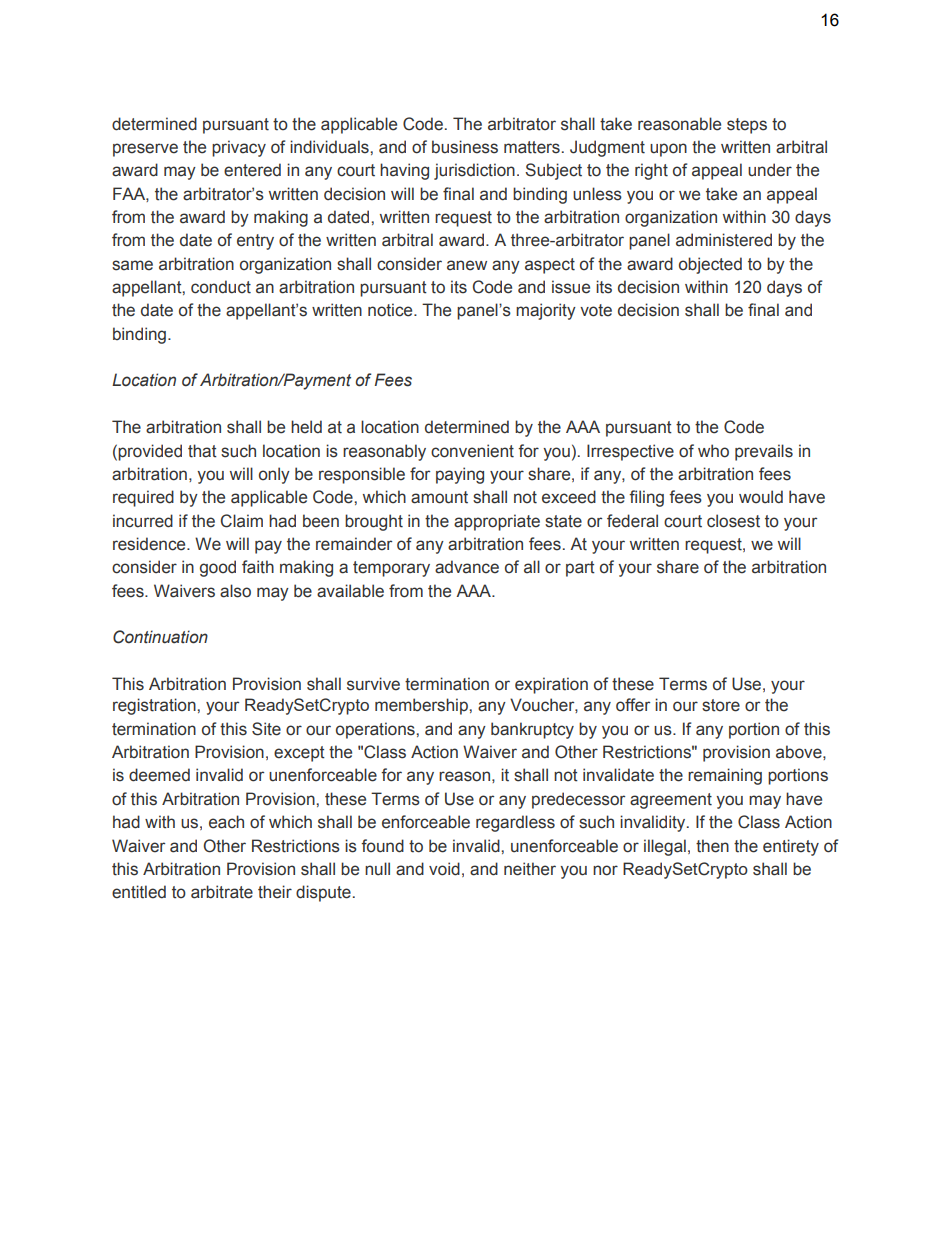 The height and width of the page is (1233, 952). What do you see at coordinates (668, 150) in the page?
I see `upon` at bounding box center [668, 150].
